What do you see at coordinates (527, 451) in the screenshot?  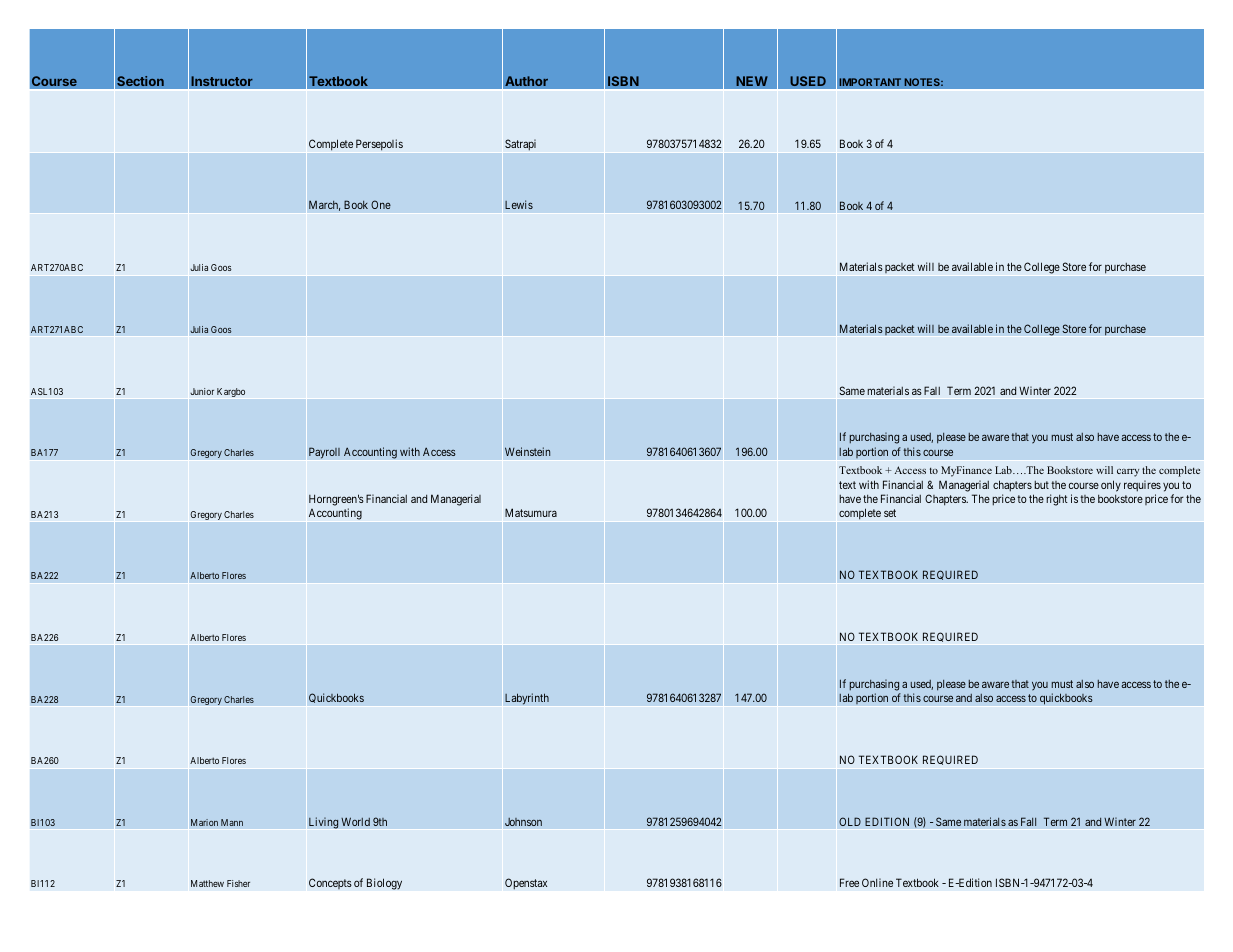 I see `Weinstein` at bounding box center [527, 451].
